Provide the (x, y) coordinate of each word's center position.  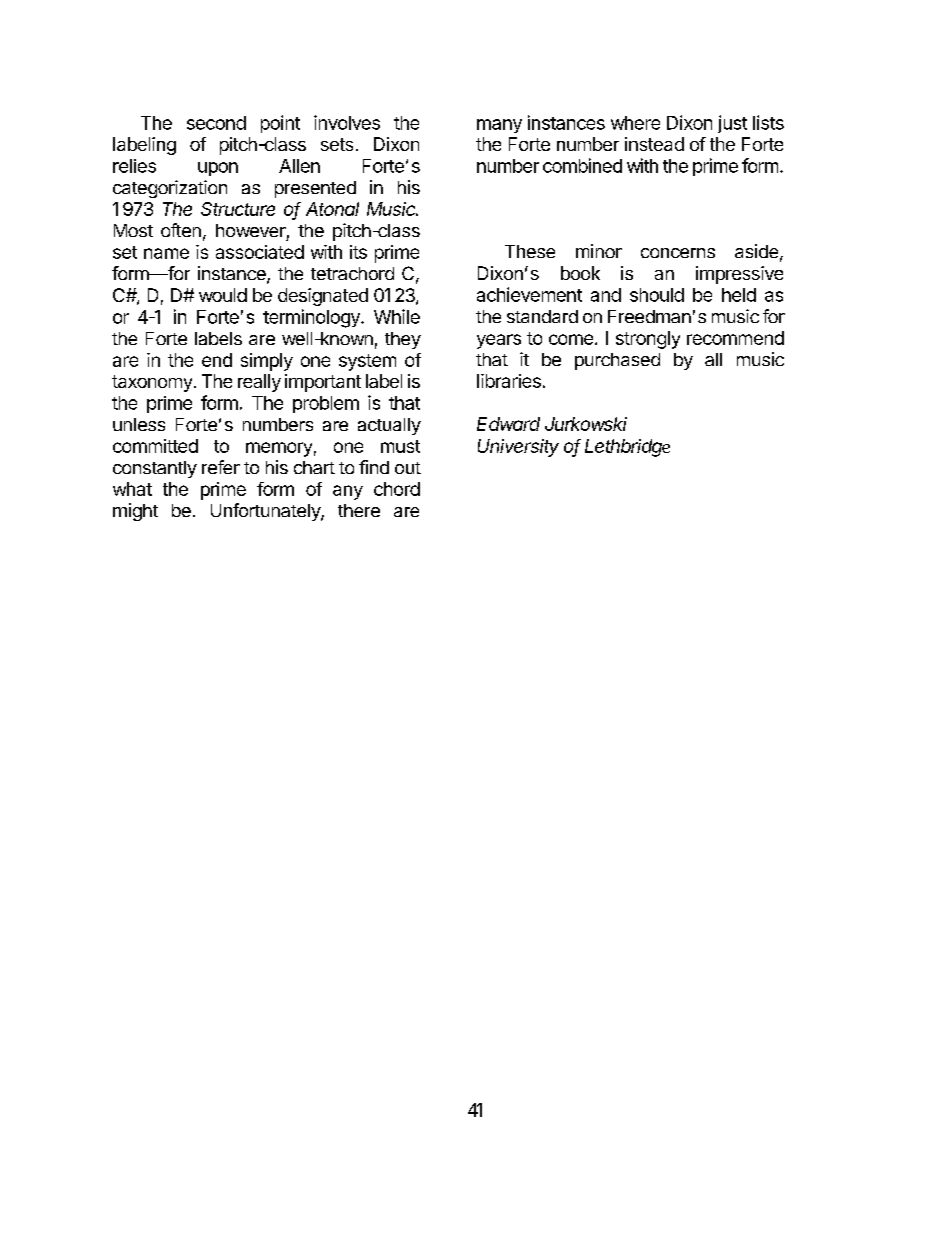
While (397, 316)
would (223, 295)
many (499, 126)
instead (654, 144)
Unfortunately (266, 512)
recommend (735, 338)
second (216, 123)
